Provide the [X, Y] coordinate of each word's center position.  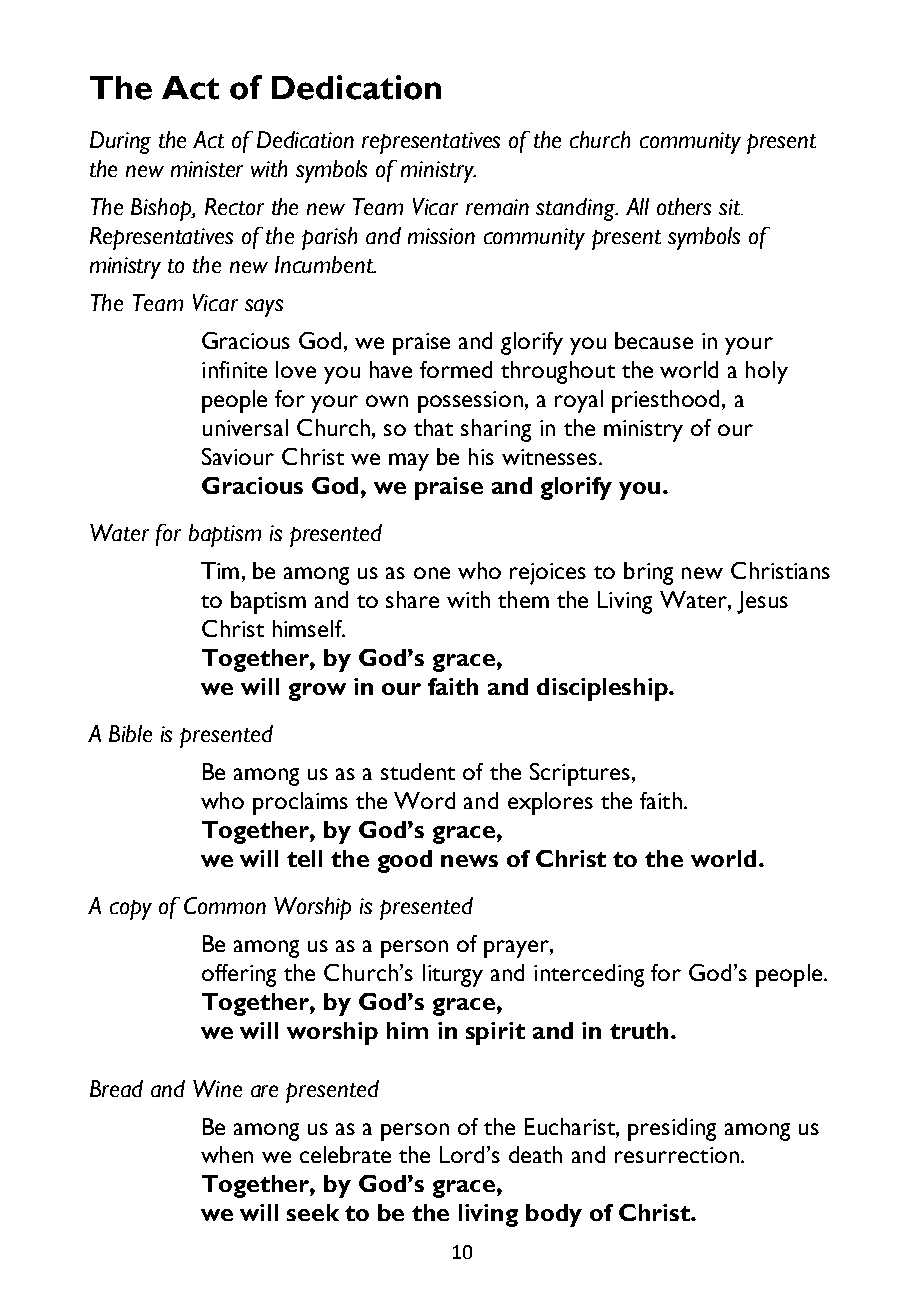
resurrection [677, 1155]
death [535, 1154]
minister [207, 169]
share [412, 599]
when [227, 1154]
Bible [130, 733]
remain [497, 207]
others [684, 206]
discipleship [603, 689]
